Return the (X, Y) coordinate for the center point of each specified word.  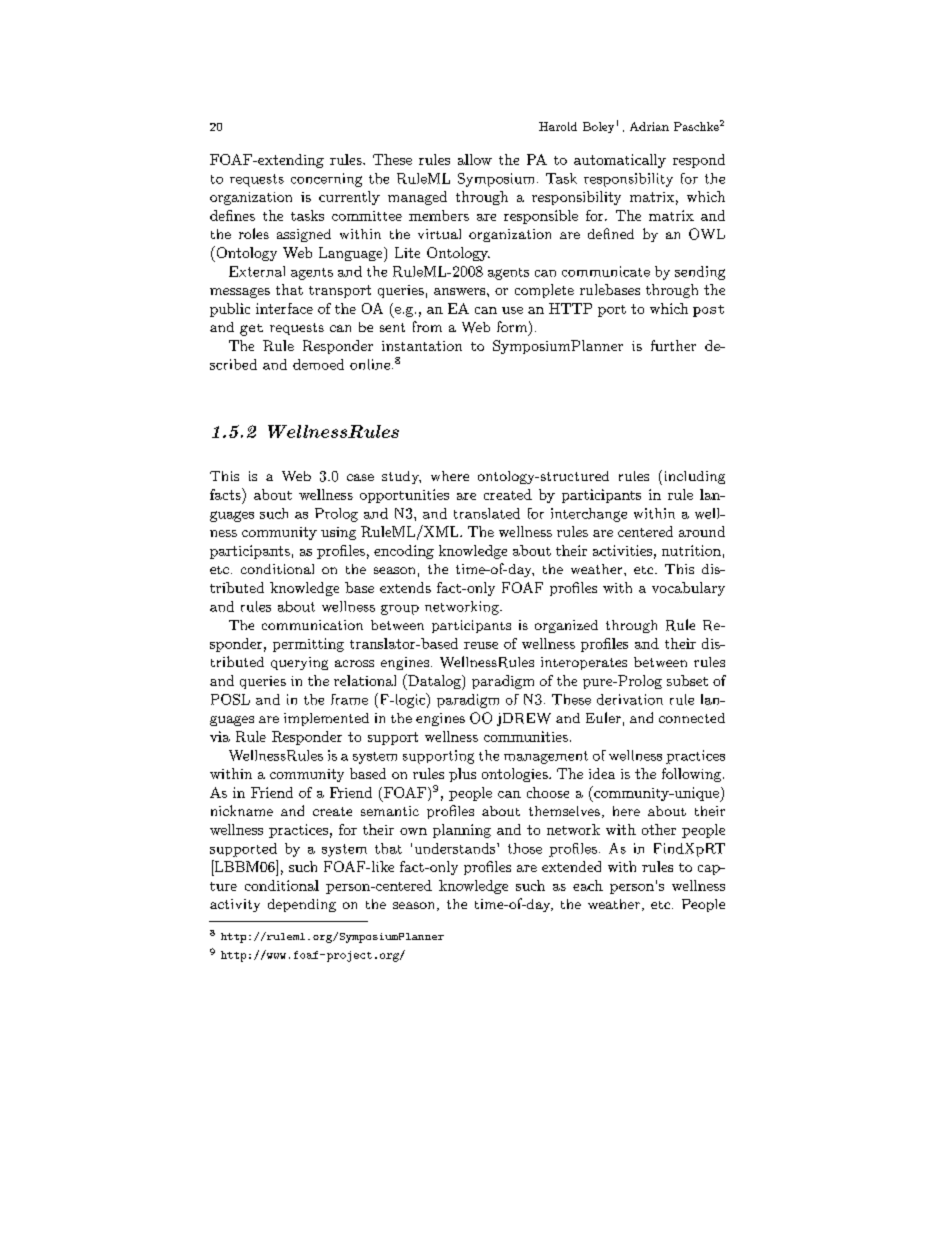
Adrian (649, 126)
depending (302, 905)
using (338, 533)
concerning (326, 180)
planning (462, 831)
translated (487, 513)
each (588, 885)
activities (622, 550)
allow (475, 159)
